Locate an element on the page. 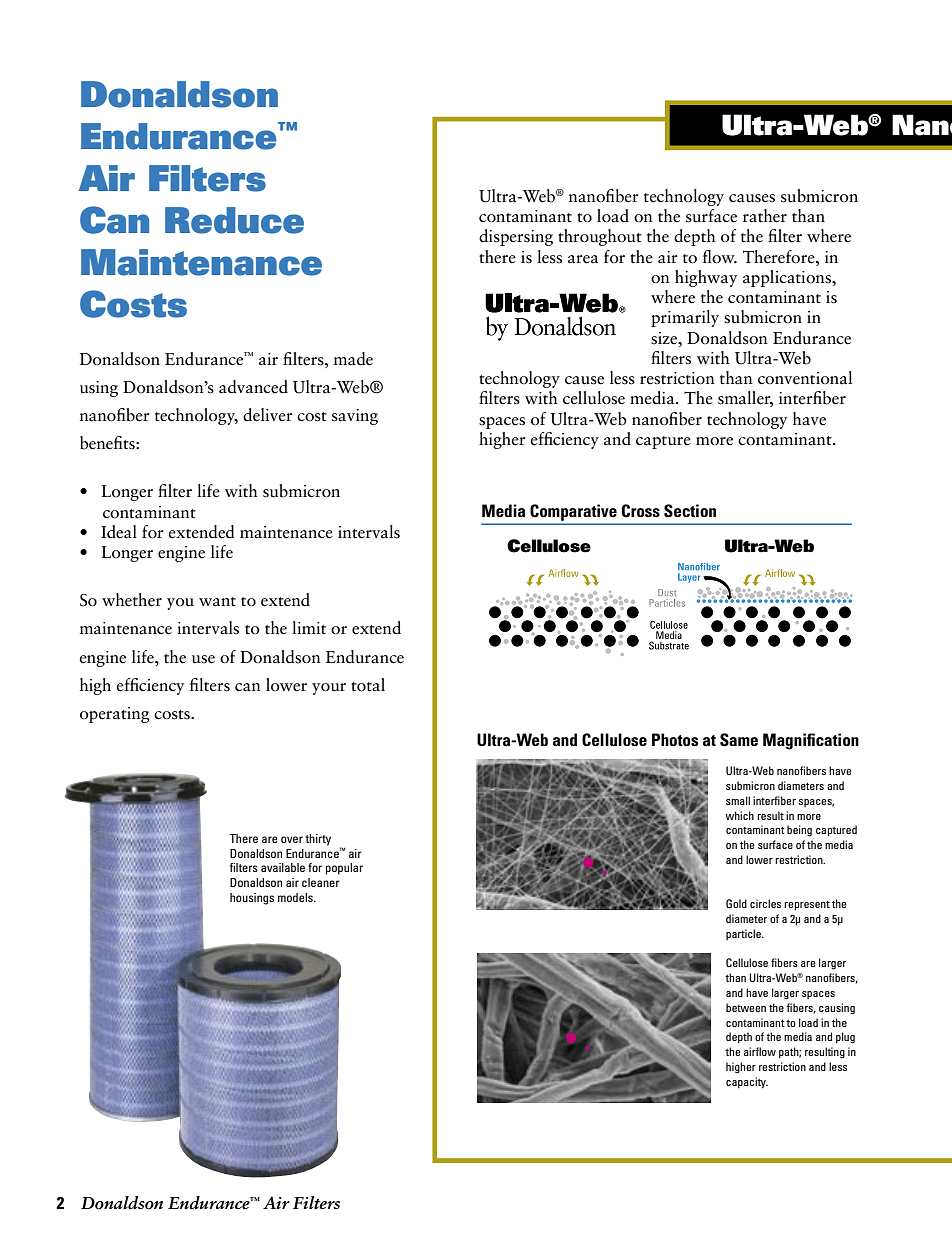 The width and height of the image is (952, 1233). dispersing is located at coordinates (516, 237).
